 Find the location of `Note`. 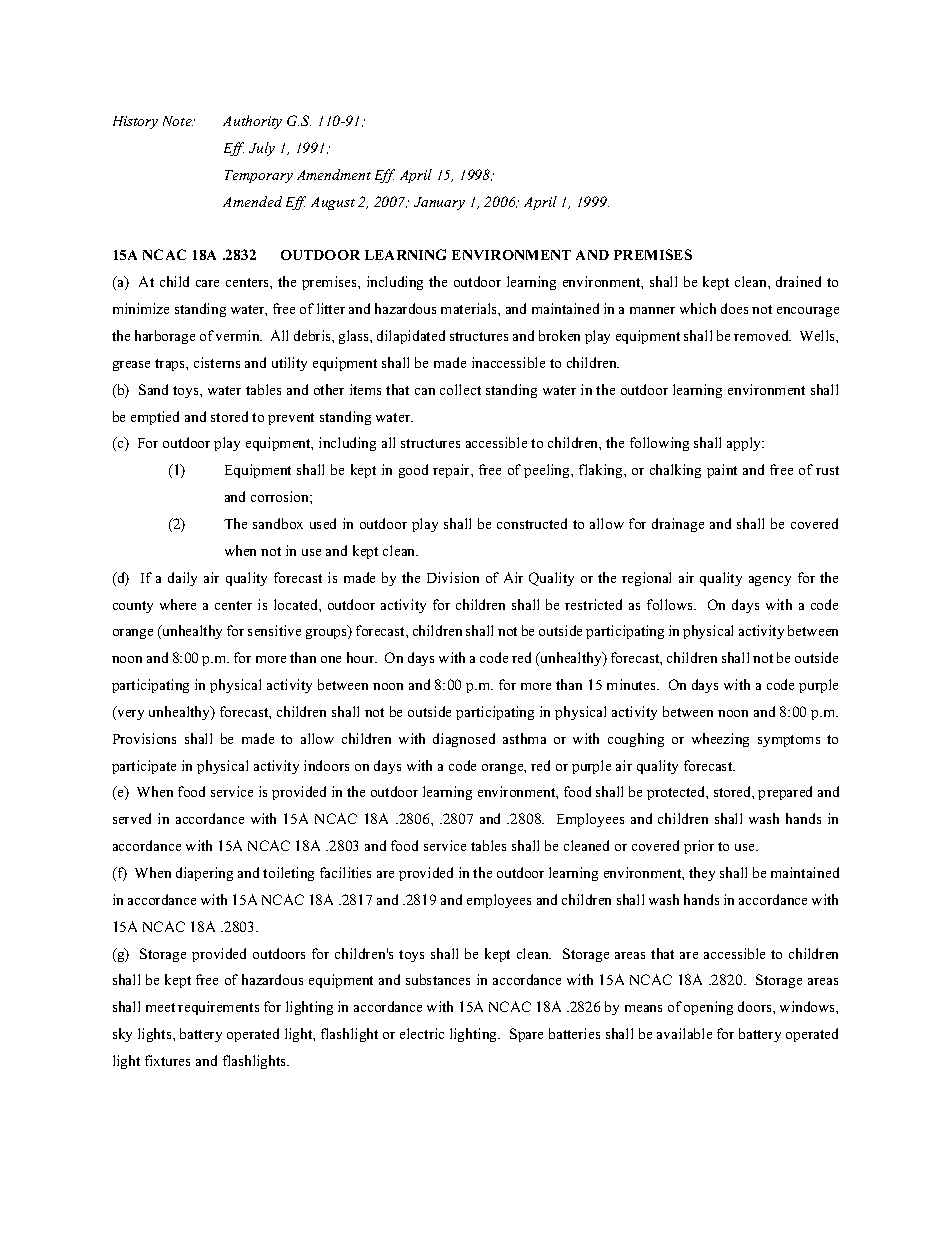

Note is located at coordinates (178, 121).
